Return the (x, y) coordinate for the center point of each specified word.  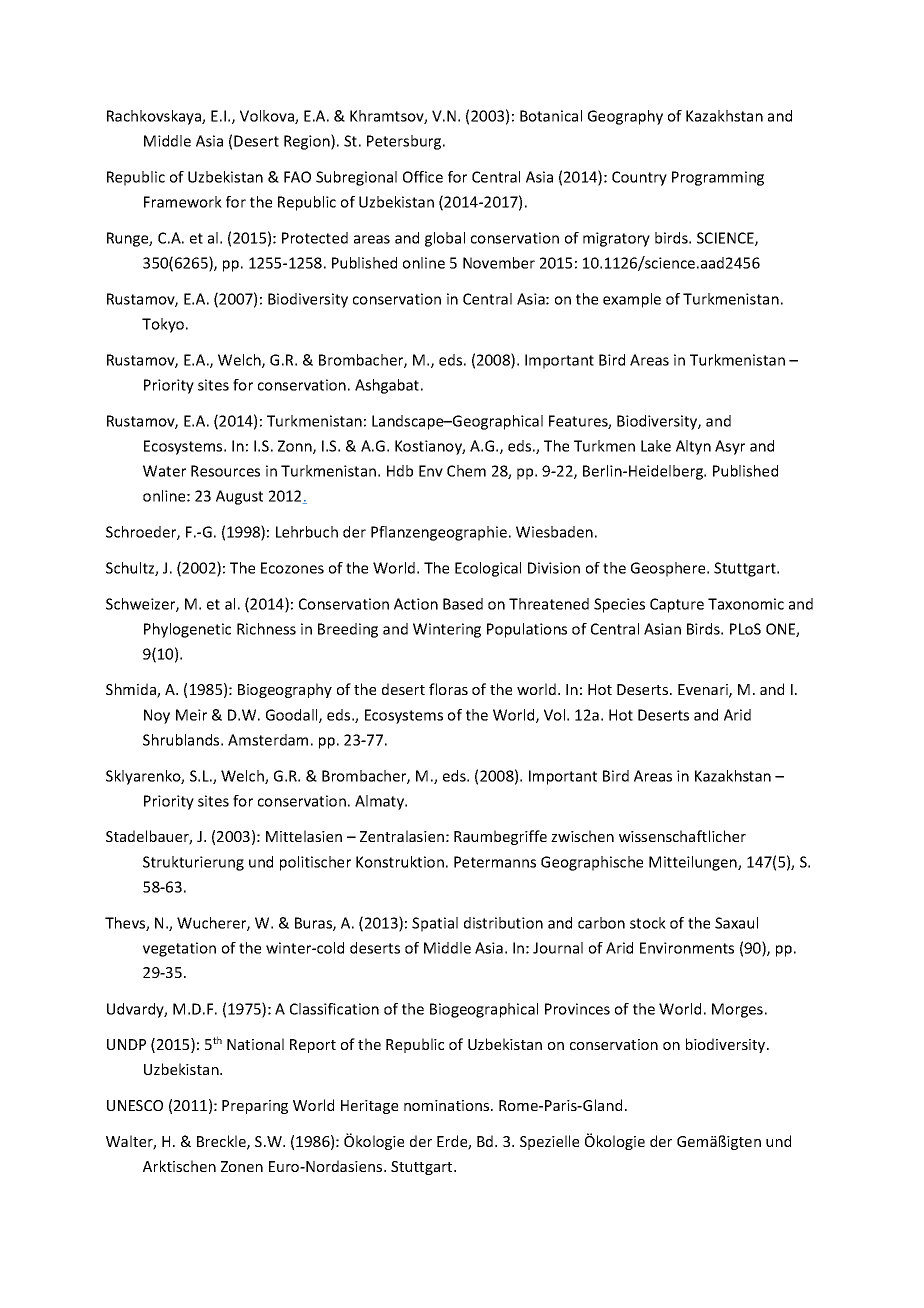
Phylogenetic (187, 630)
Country (639, 178)
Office (423, 177)
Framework (183, 202)
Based (463, 604)
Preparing (255, 1107)
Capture (677, 605)
